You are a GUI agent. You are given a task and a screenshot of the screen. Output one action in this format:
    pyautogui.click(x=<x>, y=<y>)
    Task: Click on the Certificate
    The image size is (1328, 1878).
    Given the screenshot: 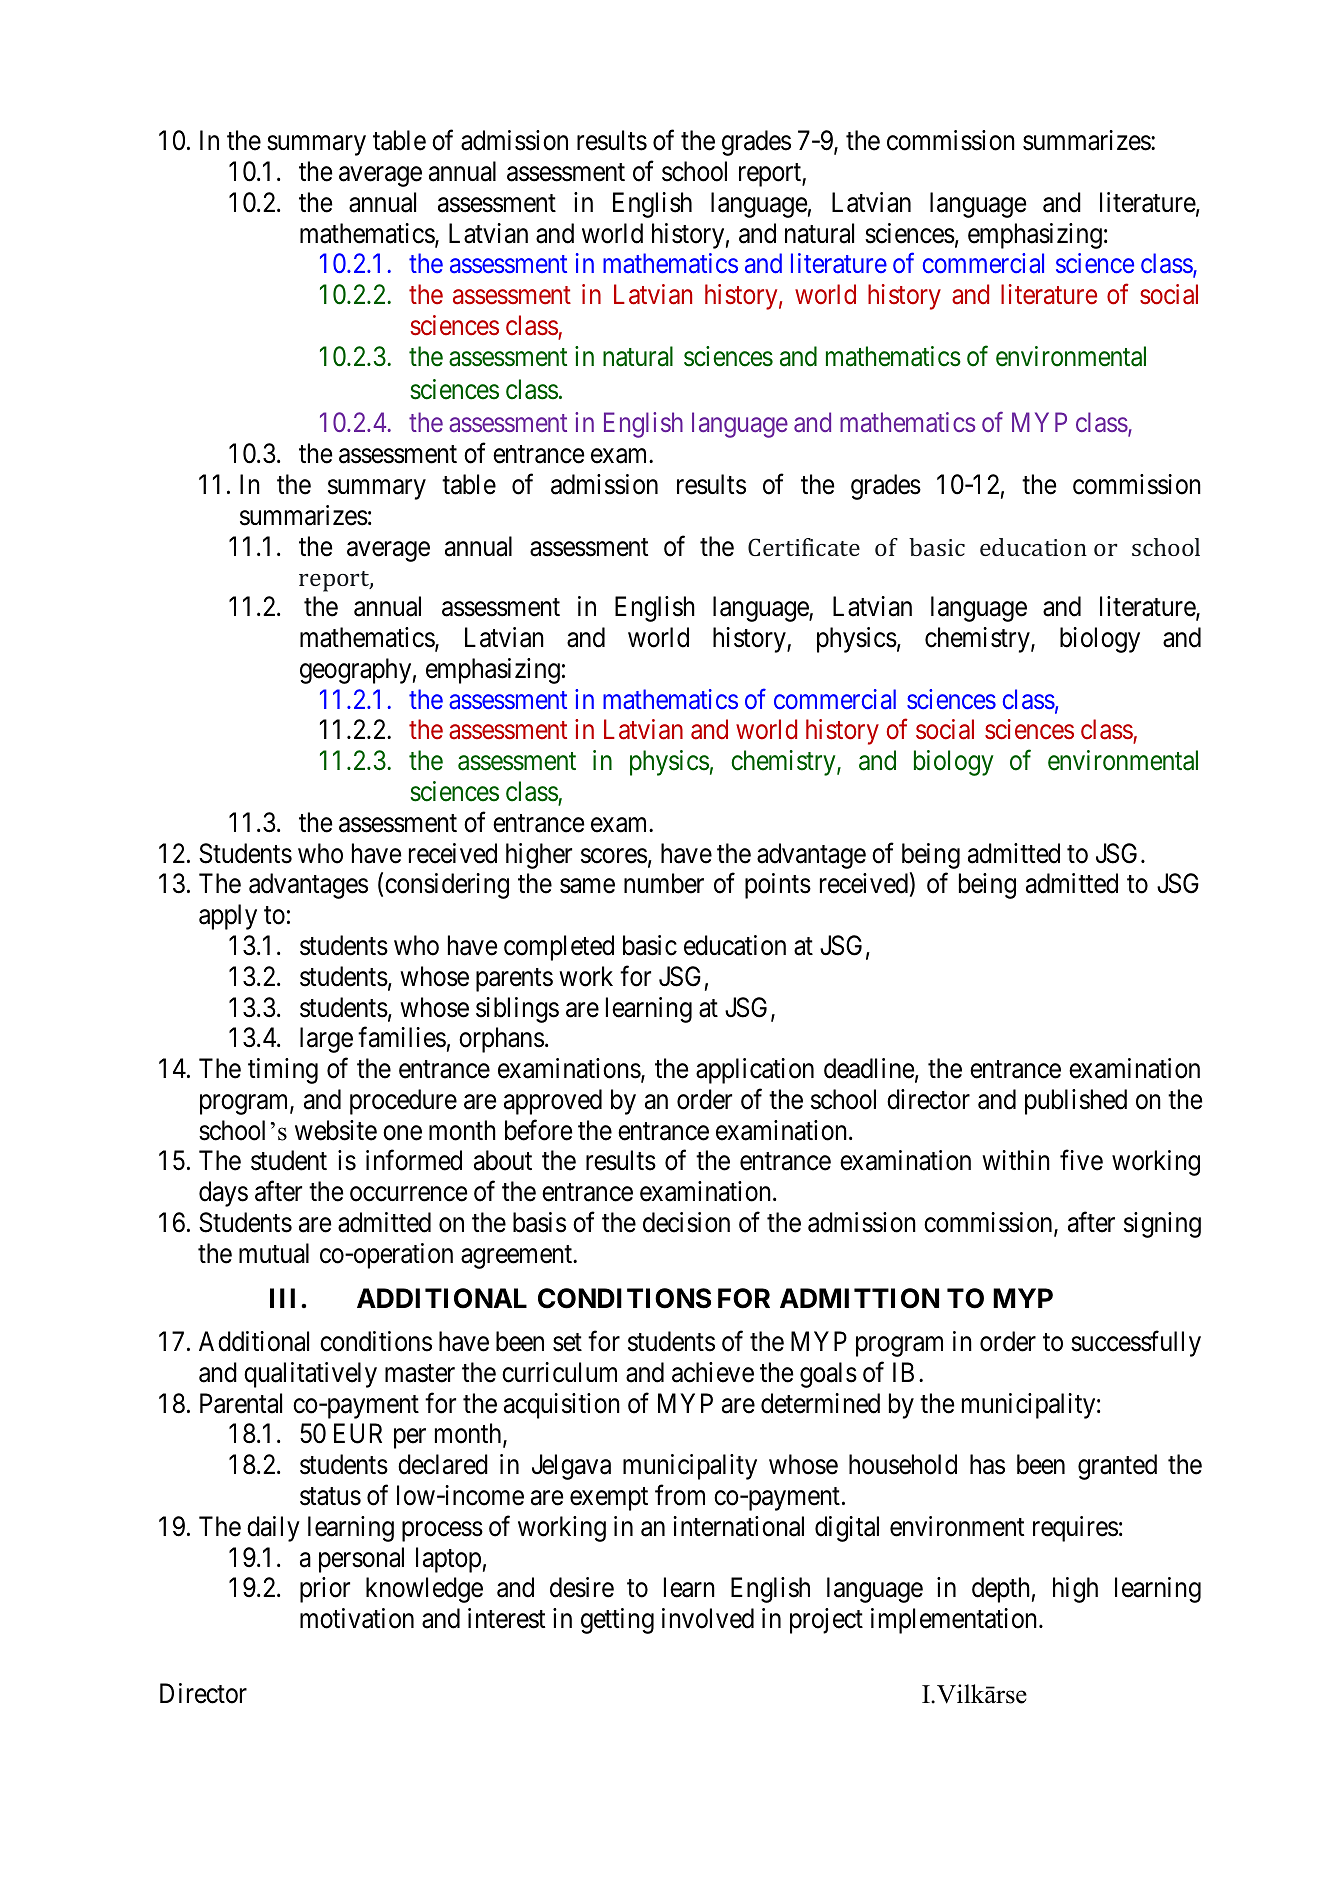 What is the action you would take?
    pyautogui.click(x=804, y=547)
